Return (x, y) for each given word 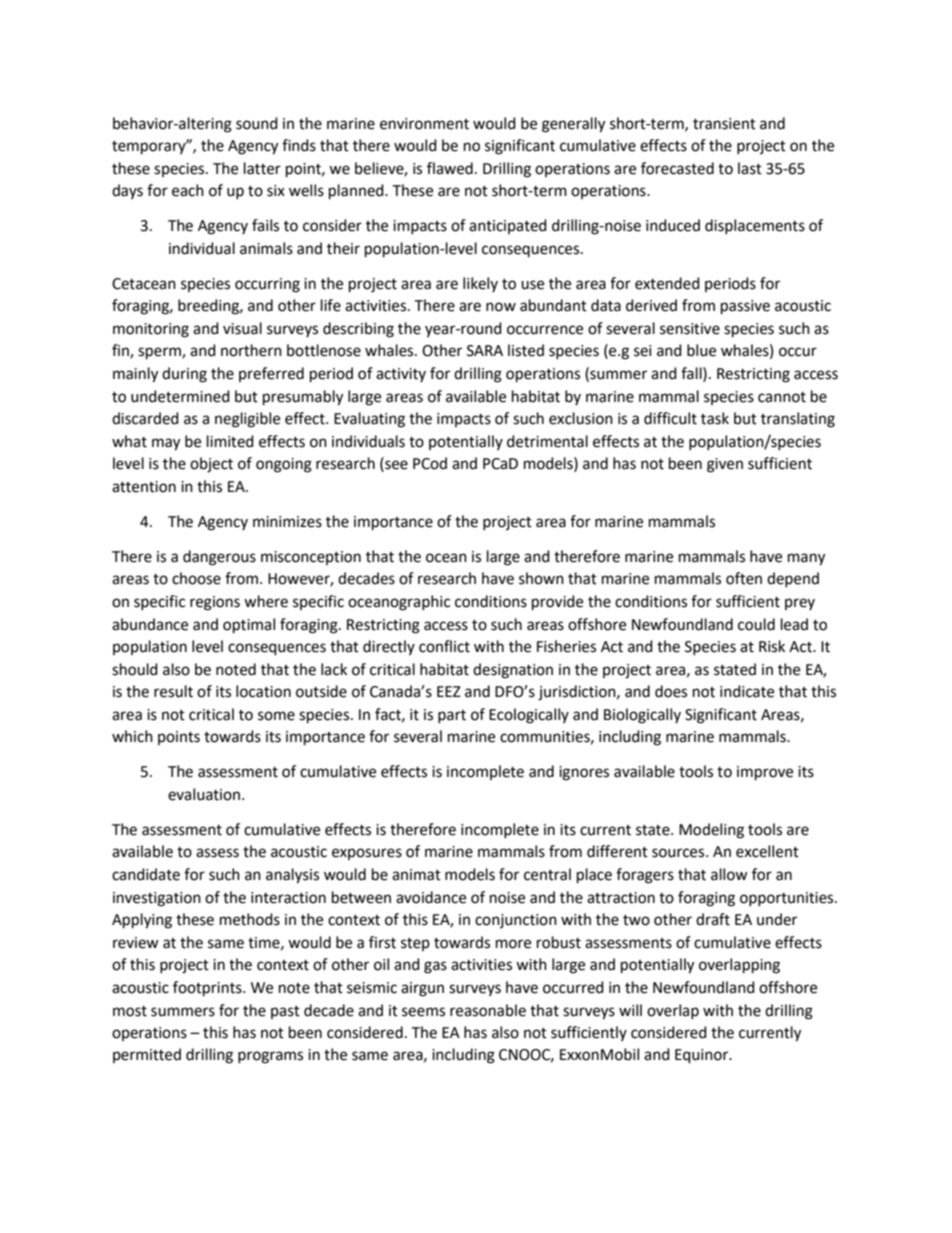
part (452, 716)
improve (765, 773)
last (750, 168)
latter (262, 168)
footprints (208, 989)
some (276, 716)
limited (230, 441)
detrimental (547, 441)
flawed (450, 168)
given (725, 465)
